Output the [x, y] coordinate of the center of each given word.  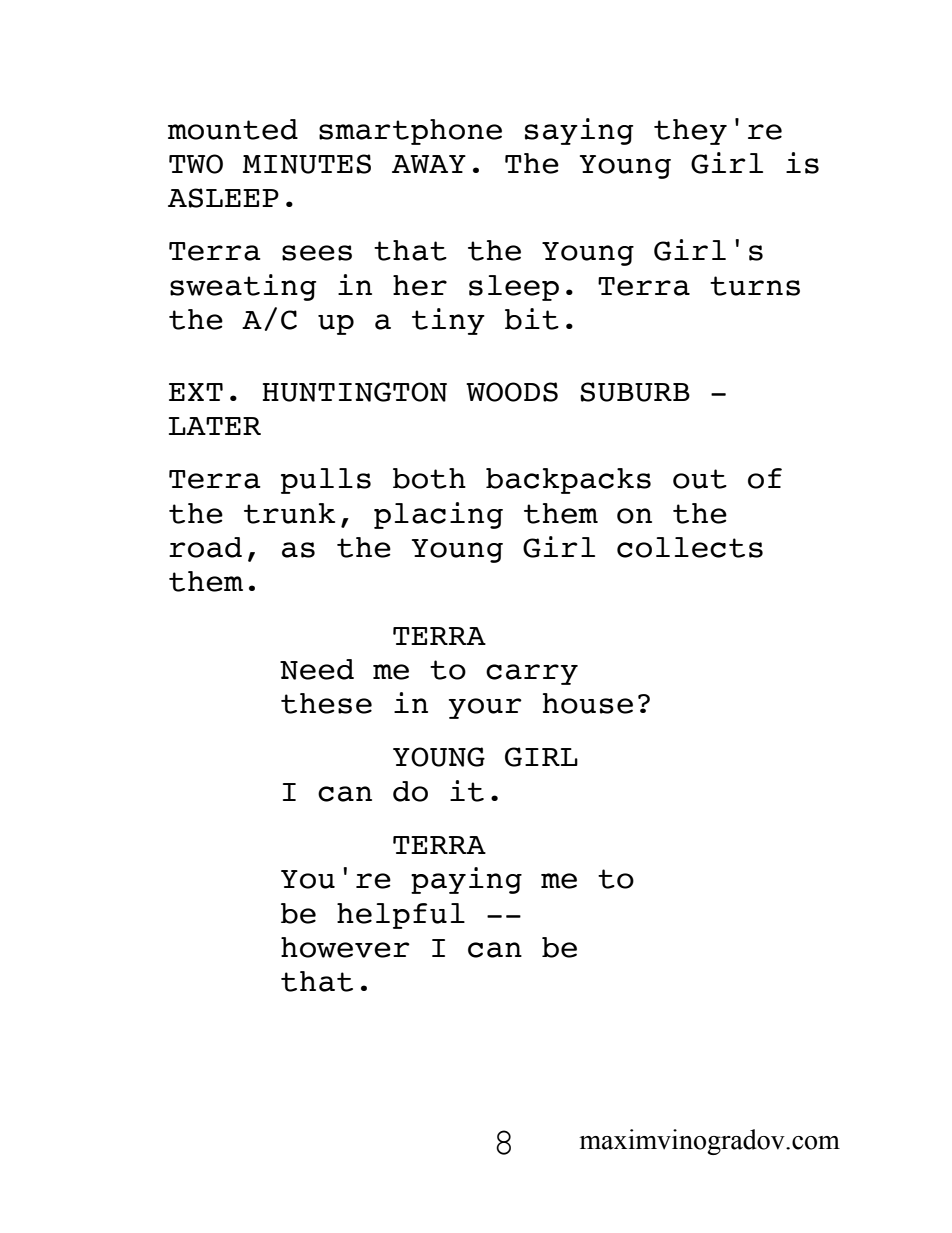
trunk [289, 513]
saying [579, 131]
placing [438, 515]
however [345, 947]
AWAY [429, 164]
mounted [233, 129]
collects [690, 547]
